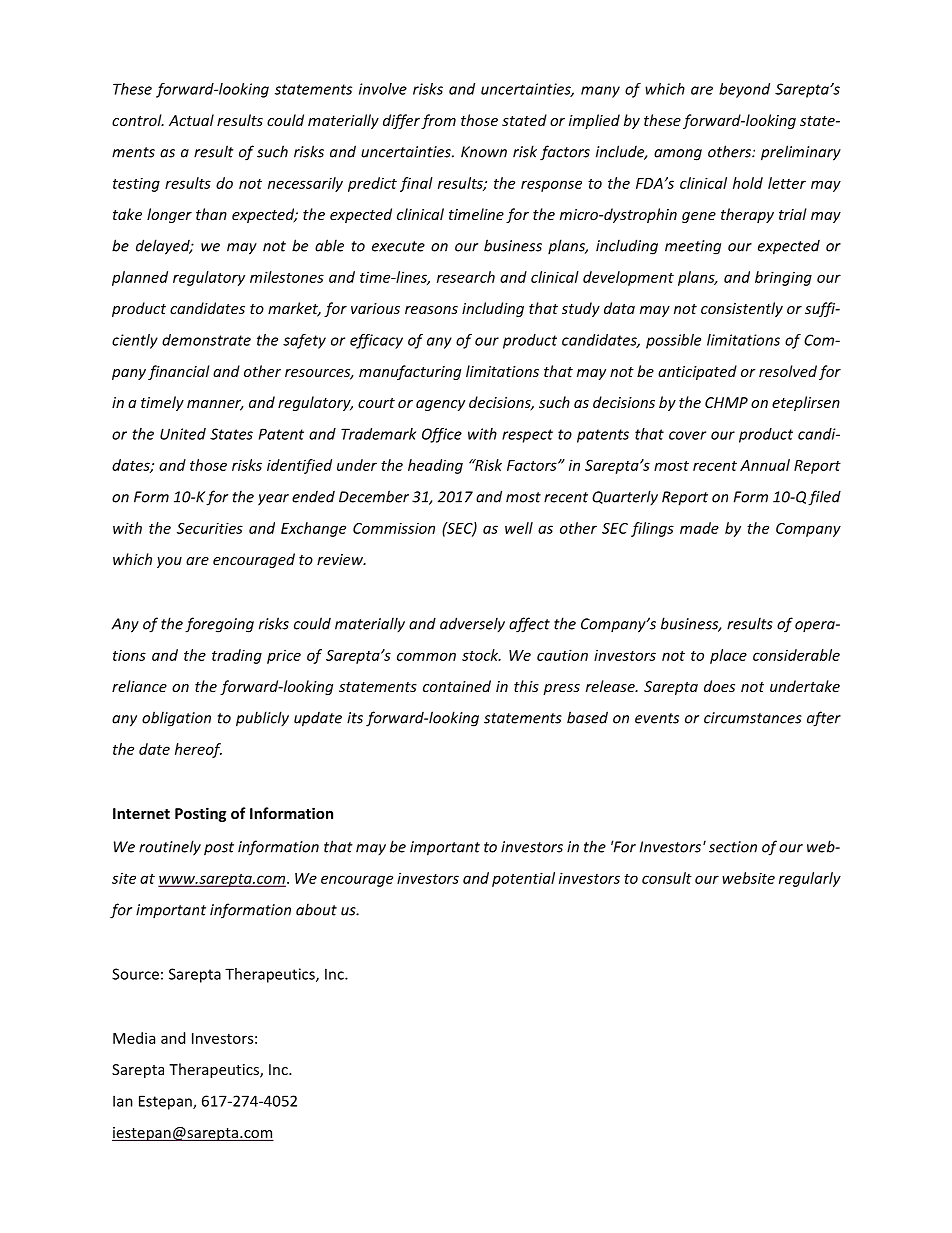 The image size is (952, 1233). I want to click on well, so click(519, 528).
